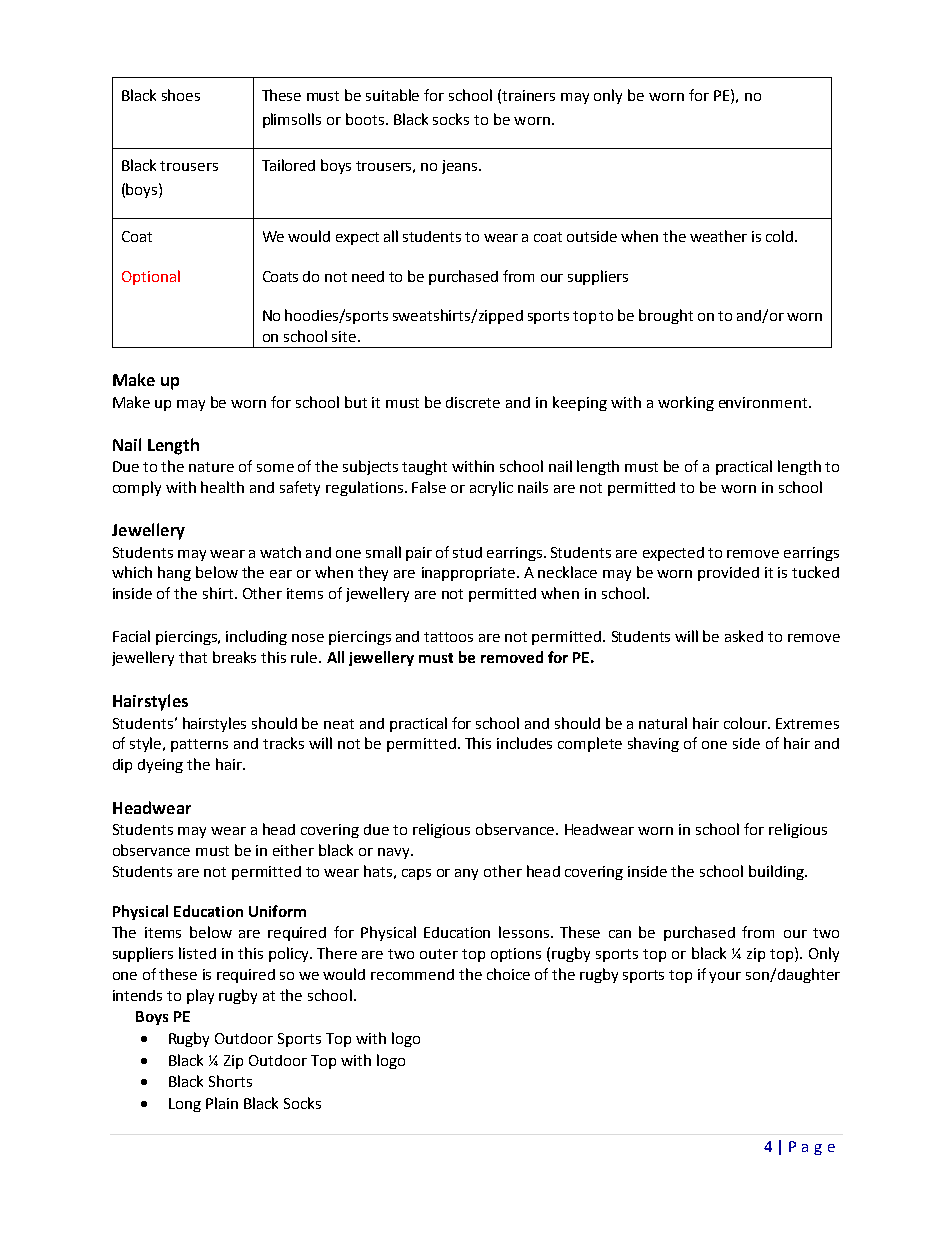 The width and height of the screenshot is (952, 1233). I want to click on discrete, so click(473, 402).
